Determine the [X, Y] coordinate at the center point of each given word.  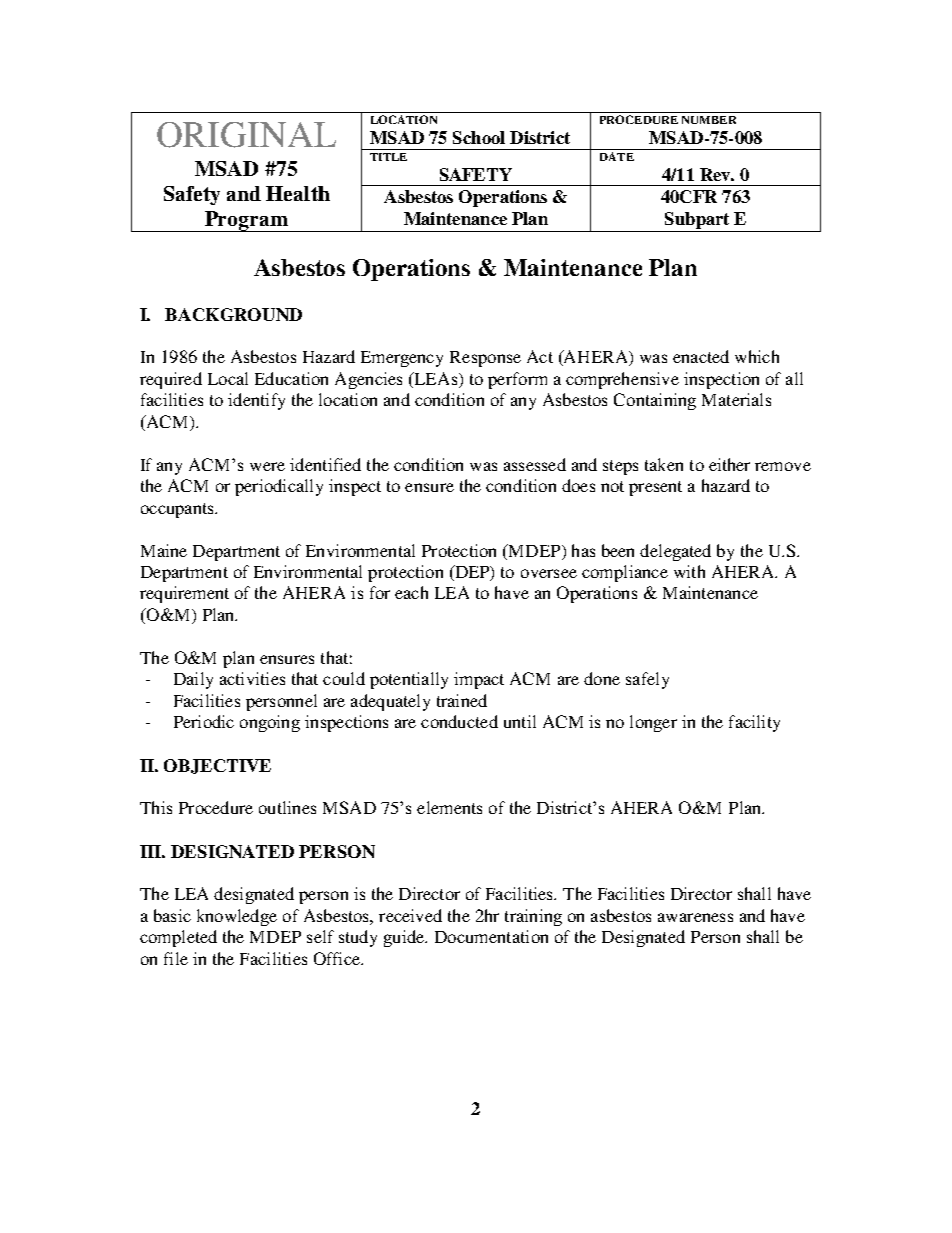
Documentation [491, 936]
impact [479, 680]
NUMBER [709, 120]
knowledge [237, 917]
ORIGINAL [246, 135]
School [479, 137]
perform [517, 380]
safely [647, 680]
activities [252, 678]
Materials [736, 399]
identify [256, 401]
